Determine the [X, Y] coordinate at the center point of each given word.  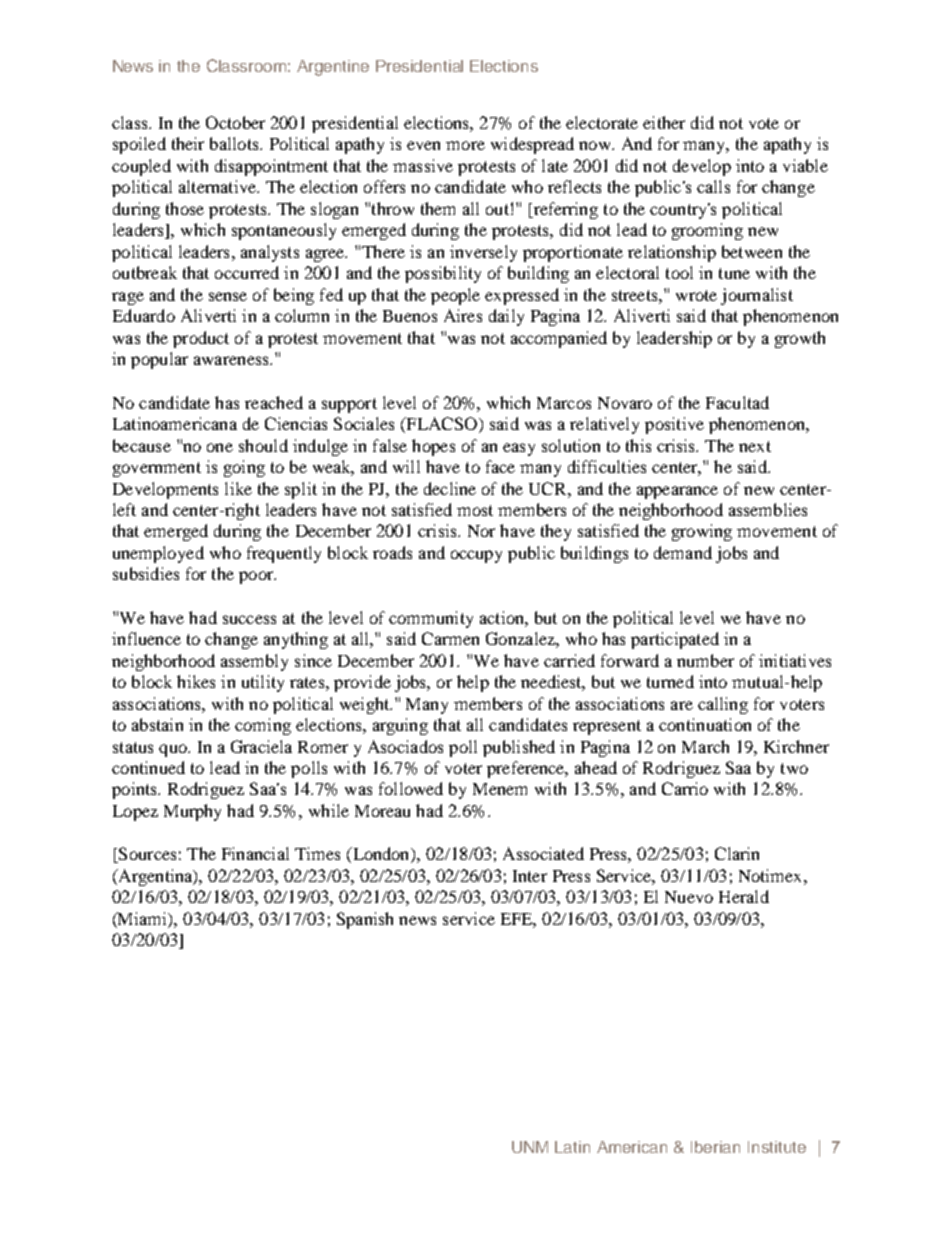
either [664, 122]
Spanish [365, 920]
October [235, 122]
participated [675, 640]
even [423, 145]
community [431, 619]
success [249, 619]
